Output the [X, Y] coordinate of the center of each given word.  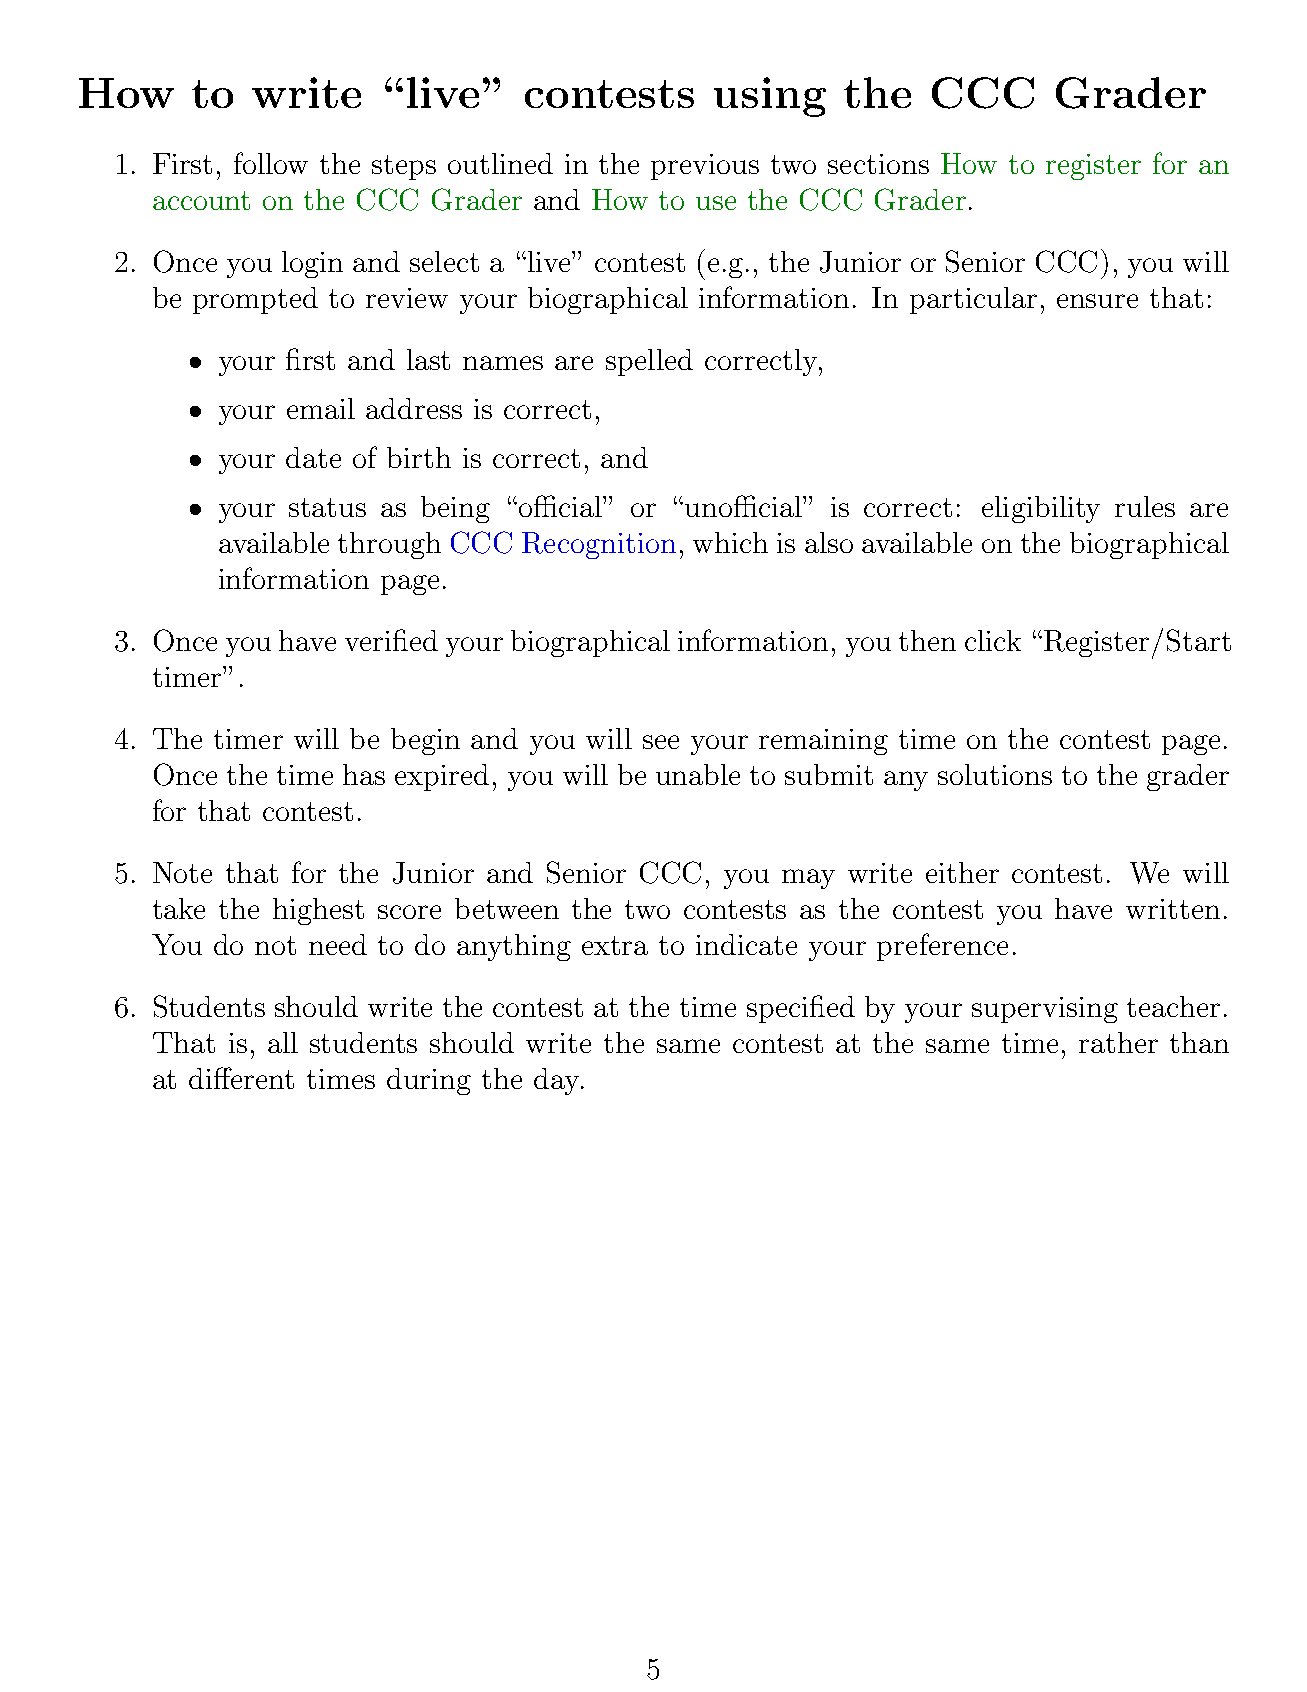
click [993, 640]
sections [878, 164]
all [283, 1042]
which [730, 542]
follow [271, 163]
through [389, 545]
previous [705, 167]
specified [801, 1009]
